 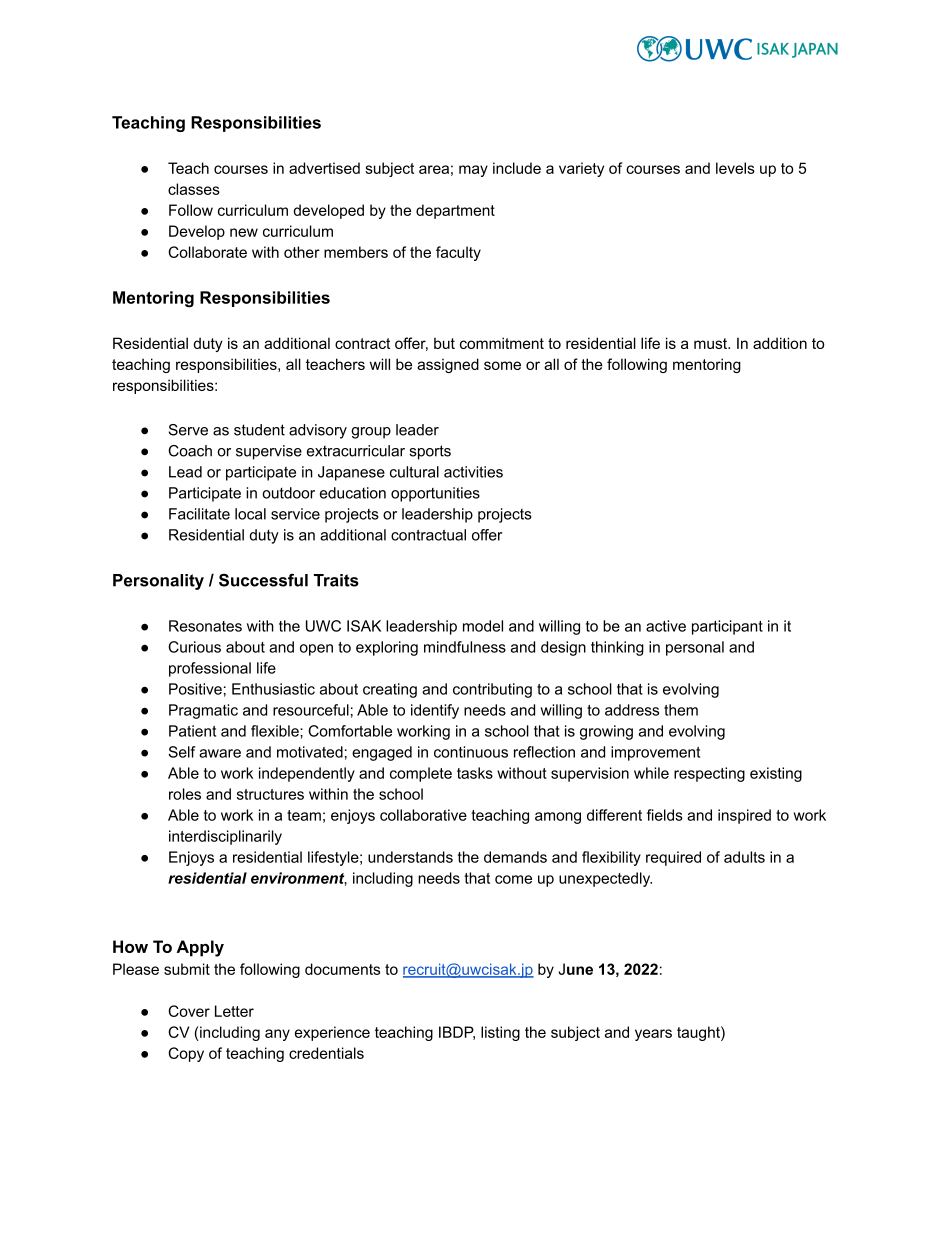 I want to click on classes, so click(x=194, y=189).
